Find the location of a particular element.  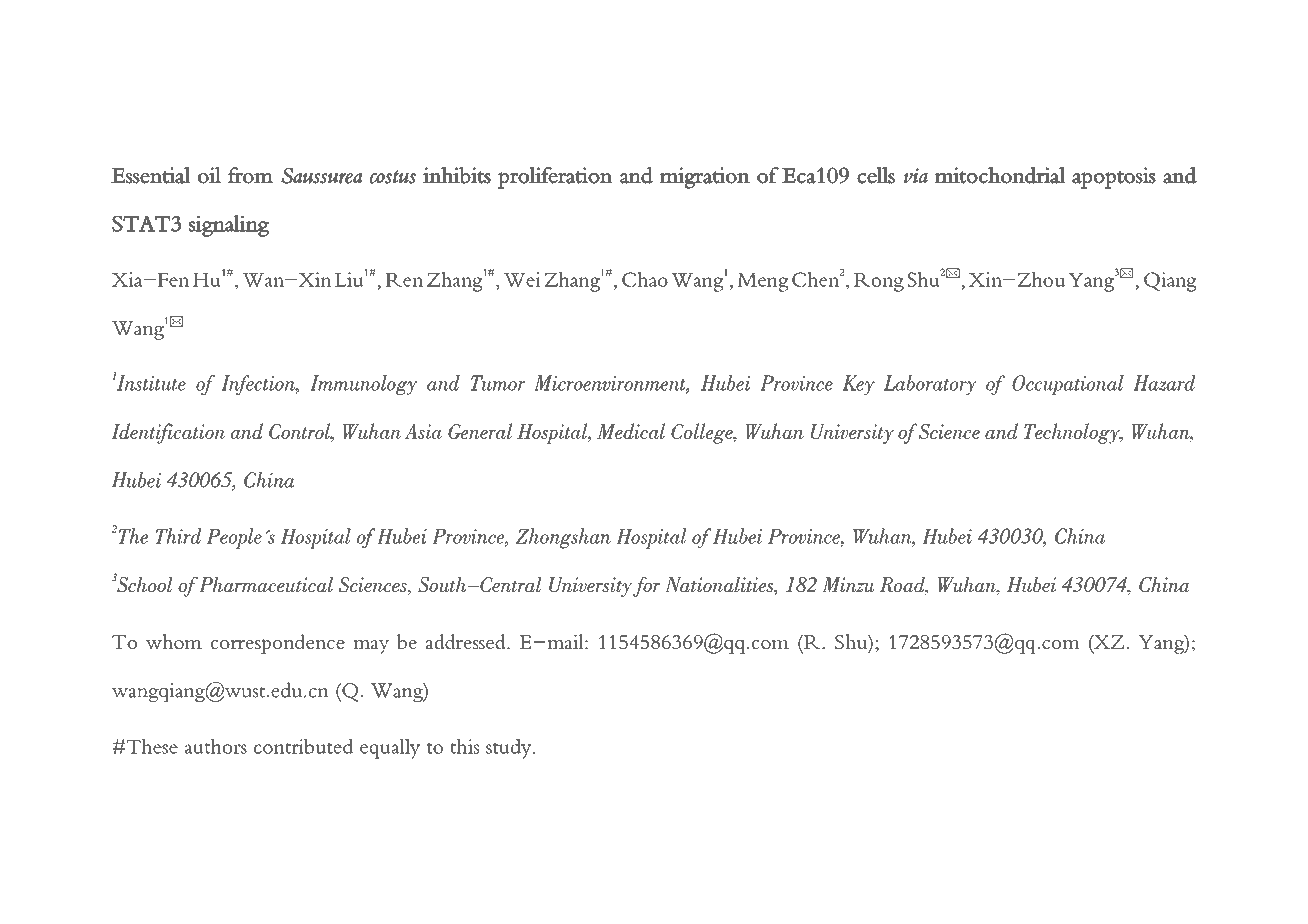

Chao is located at coordinates (645, 279).
